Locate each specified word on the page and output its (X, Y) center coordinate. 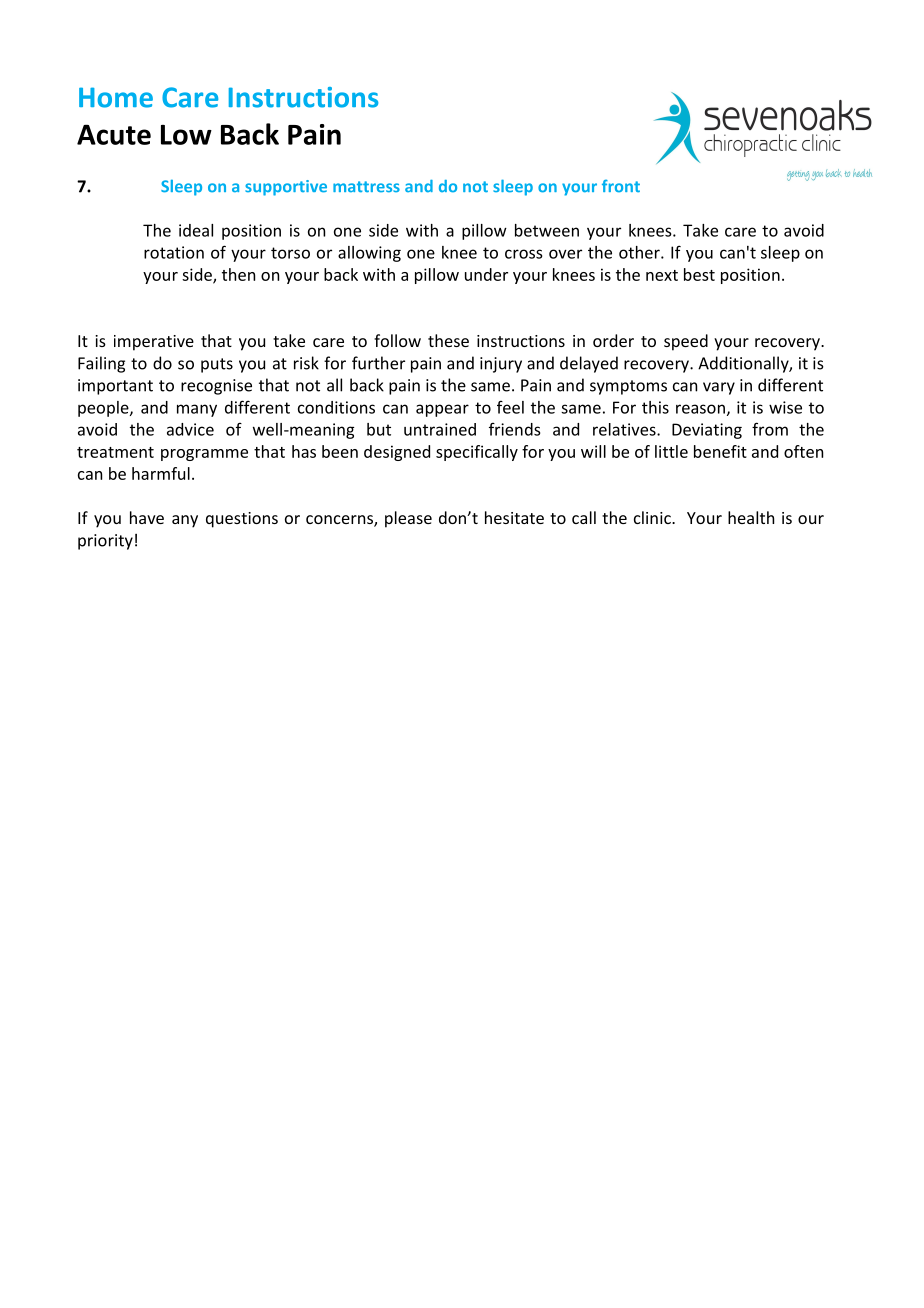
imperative (154, 343)
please (408, 519)
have (147, 517)
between (547, 230)
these (448, 340)
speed (686, 342)
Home (116, 97)
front (621, 186)
